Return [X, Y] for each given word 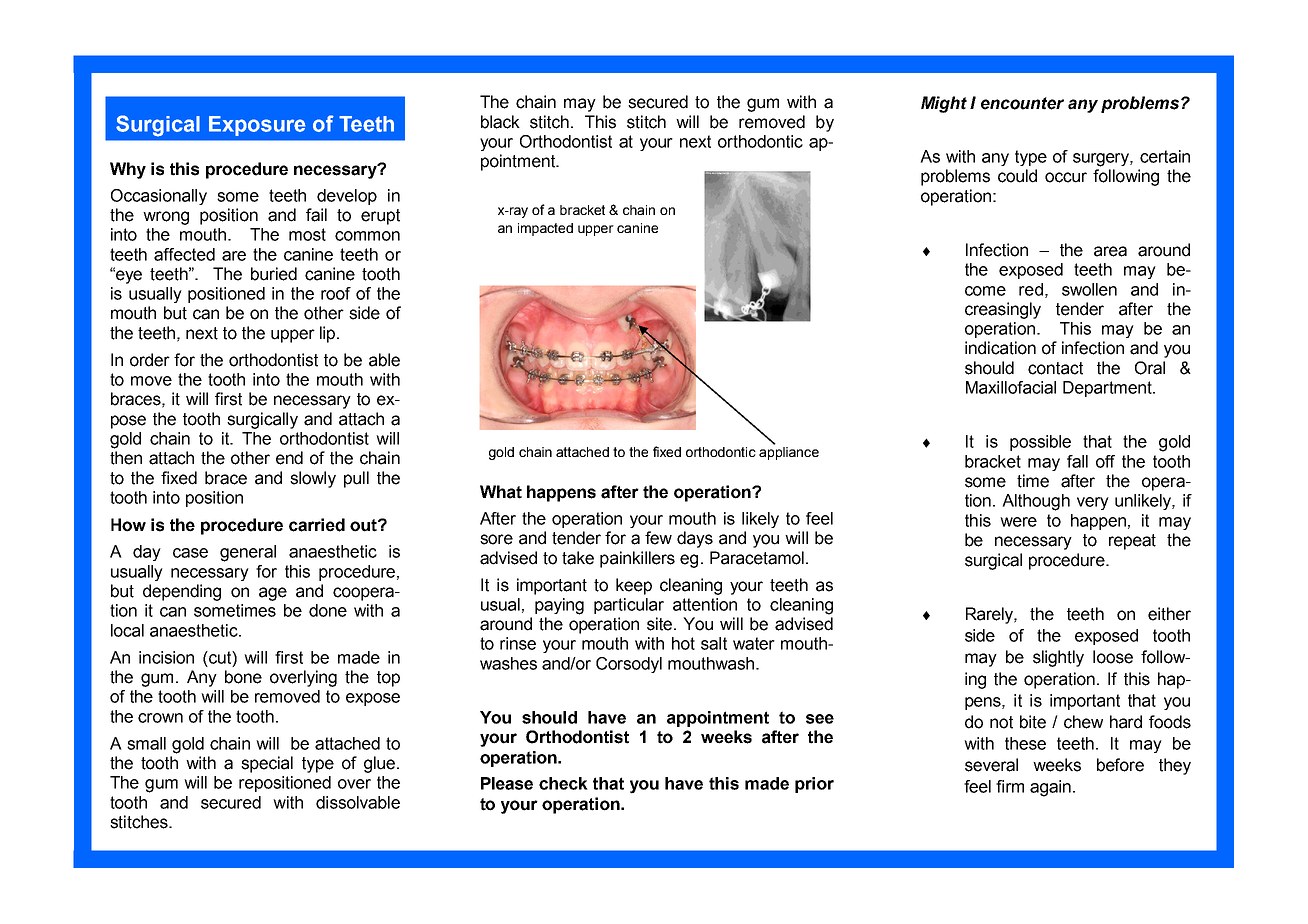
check [563, 783]
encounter [1022, 103]
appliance [789, 453]
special [267, 764]
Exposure [257, 126]
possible [1040, 443]
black [500, 122]
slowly [313, 479]
